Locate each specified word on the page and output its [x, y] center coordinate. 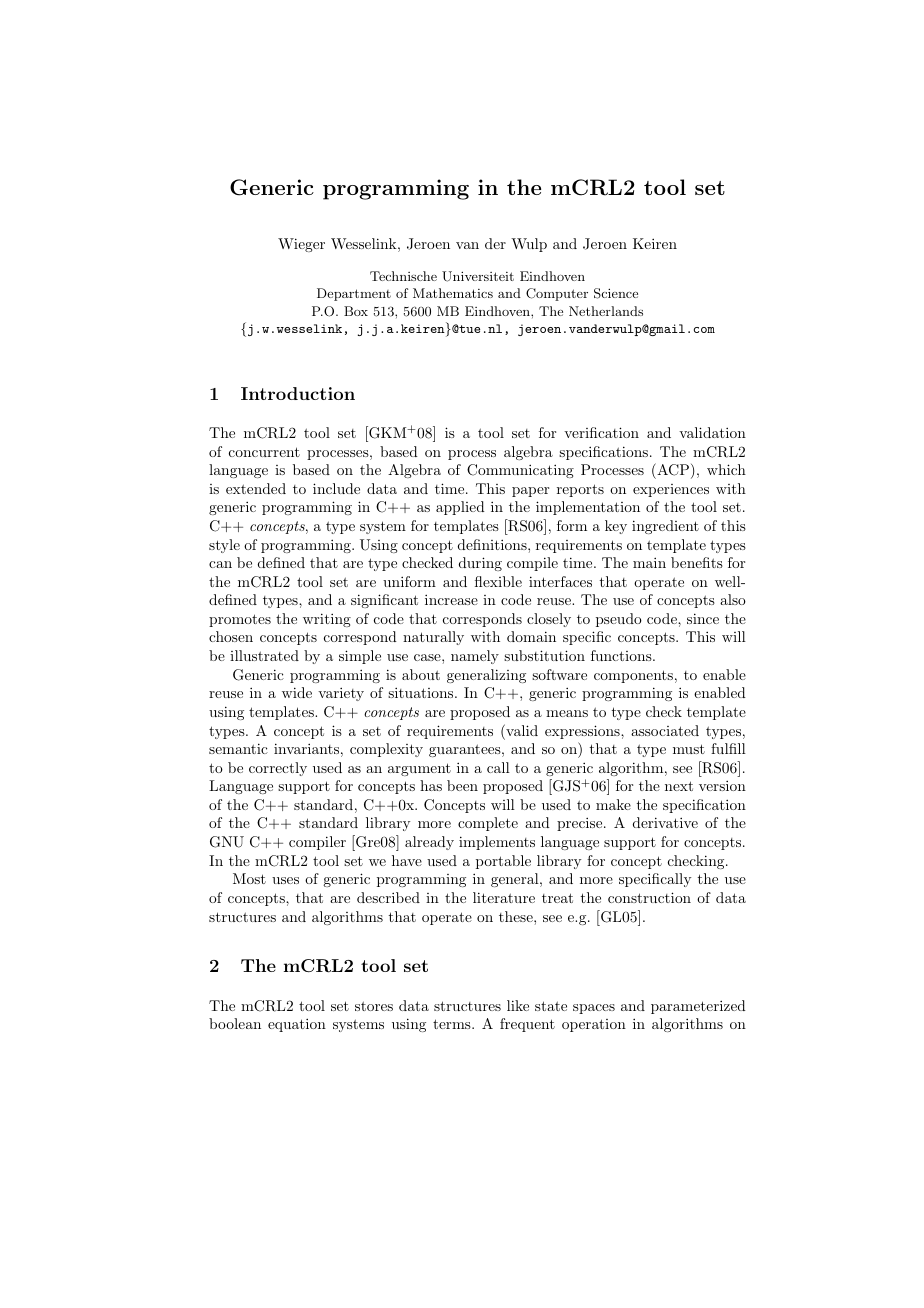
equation [297, 1025]
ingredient [665, 527]
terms [453, 1024]
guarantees [465, 750]
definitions [493, 544]
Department [354, 294]
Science [616, 293]
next [679, 786]
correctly [278, 769]
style [224, 546]
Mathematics [453, 293]
